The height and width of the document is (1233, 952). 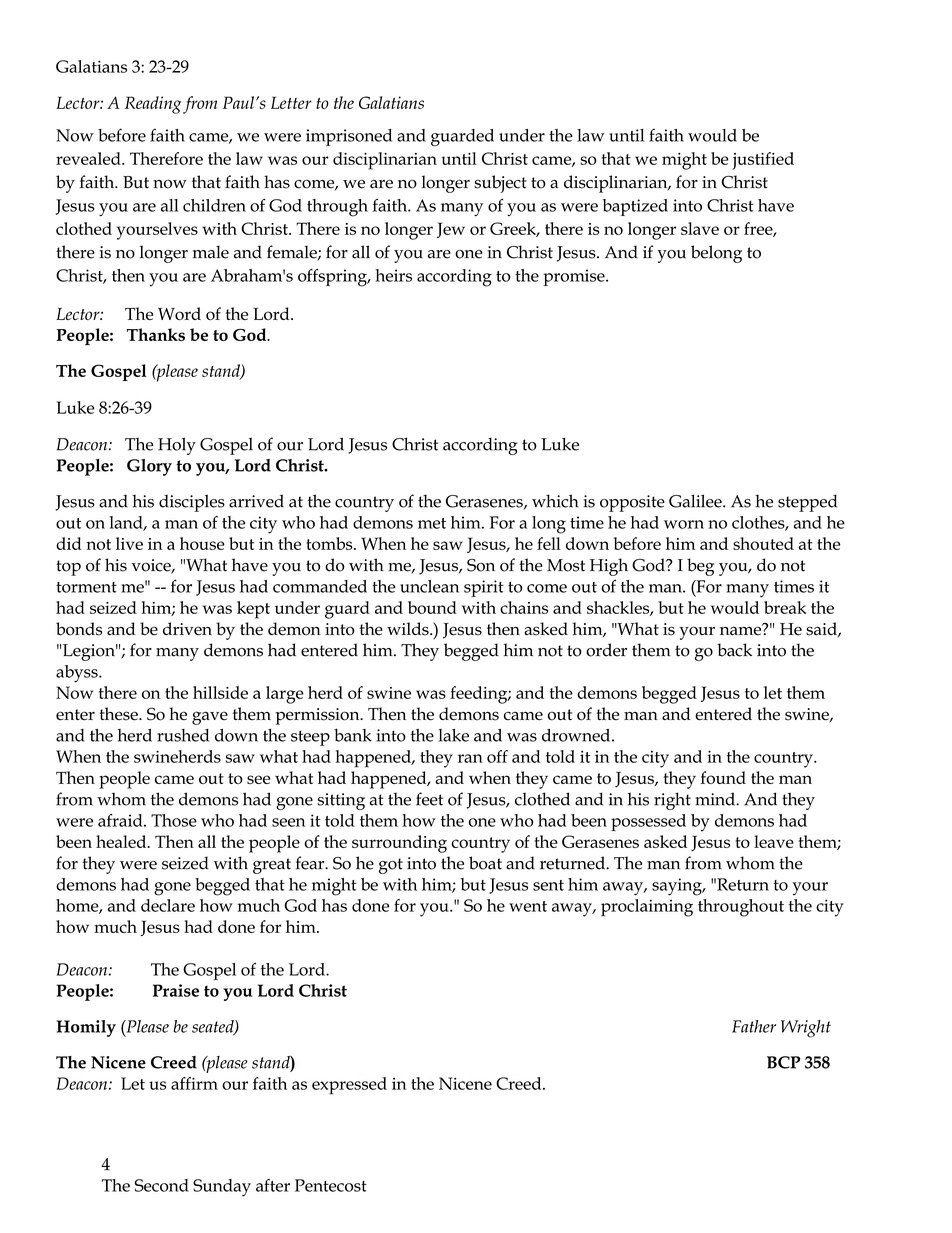 What do you see at coordinates (153, 105) in the document?
I see `Reading` at bounding box center [153, 105].
